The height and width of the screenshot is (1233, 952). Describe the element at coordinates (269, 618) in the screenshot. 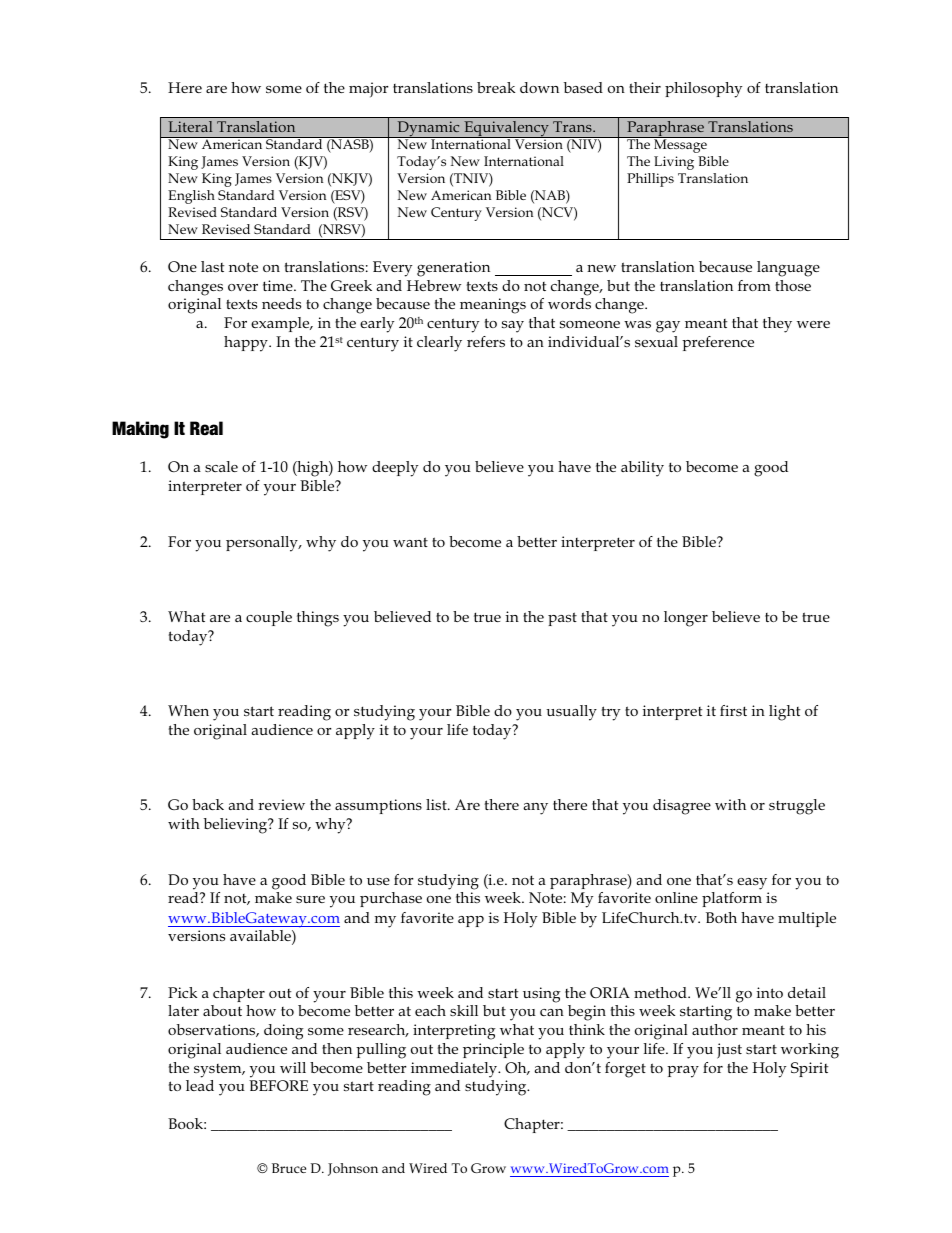

I see `couple` at that location.
